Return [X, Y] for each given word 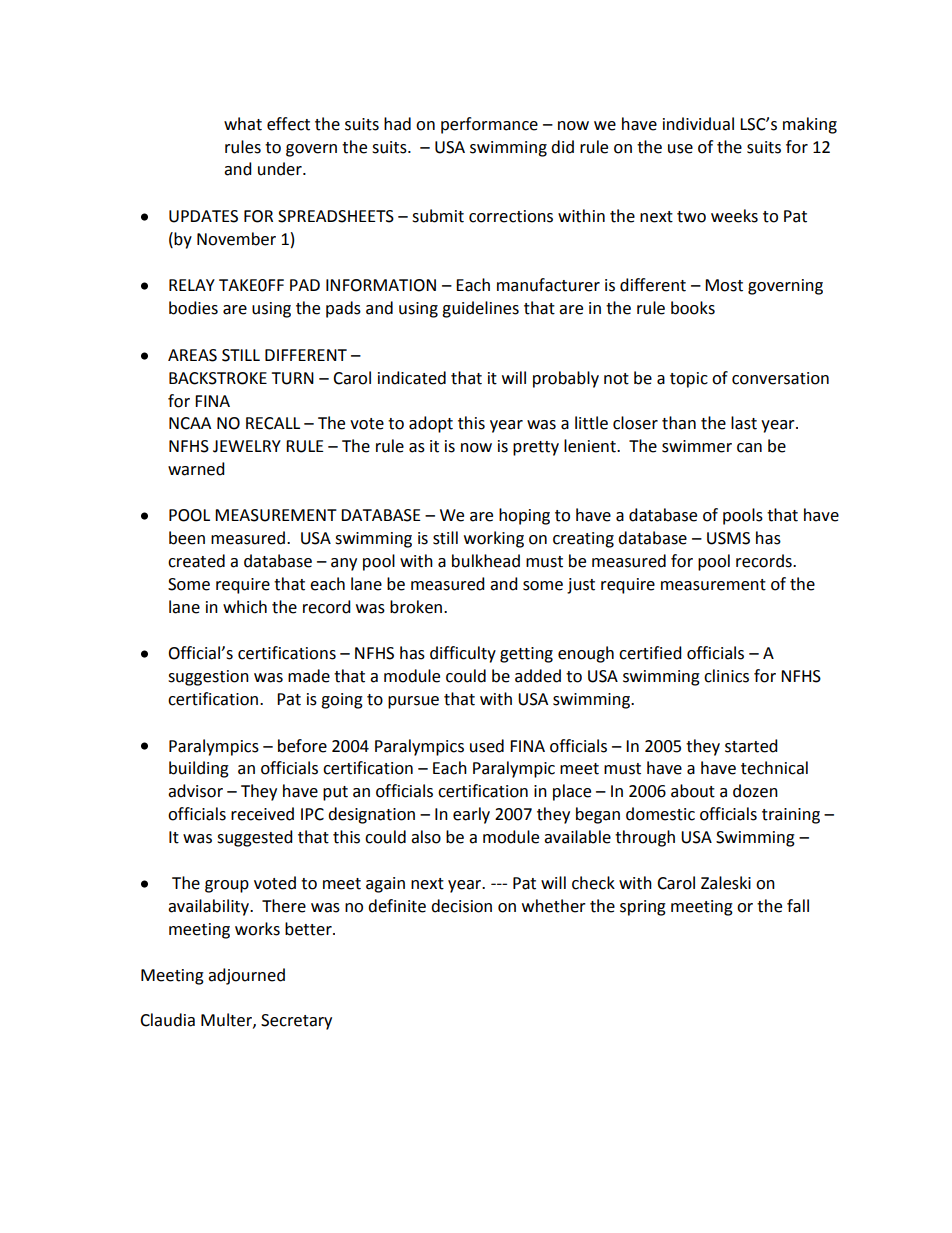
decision [461, 906]
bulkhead [486, 561]
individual [698, 124]
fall [798, 906]
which [245, 607]
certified [650, 653]
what [243, 124]
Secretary [296, 1022]
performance [489, 125]
